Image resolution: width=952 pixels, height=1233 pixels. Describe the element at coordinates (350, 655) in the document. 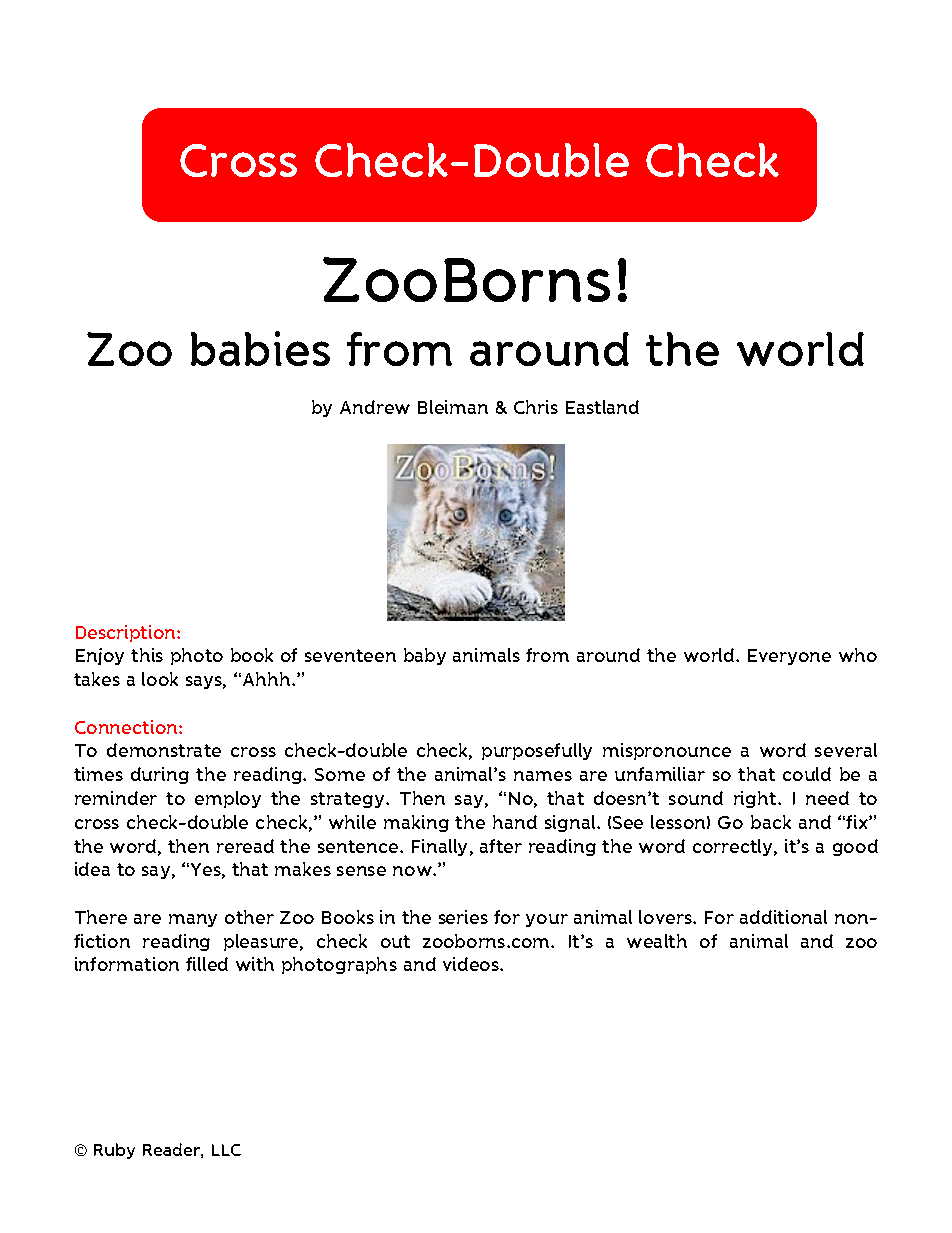

I see `seventeen` at that location.
